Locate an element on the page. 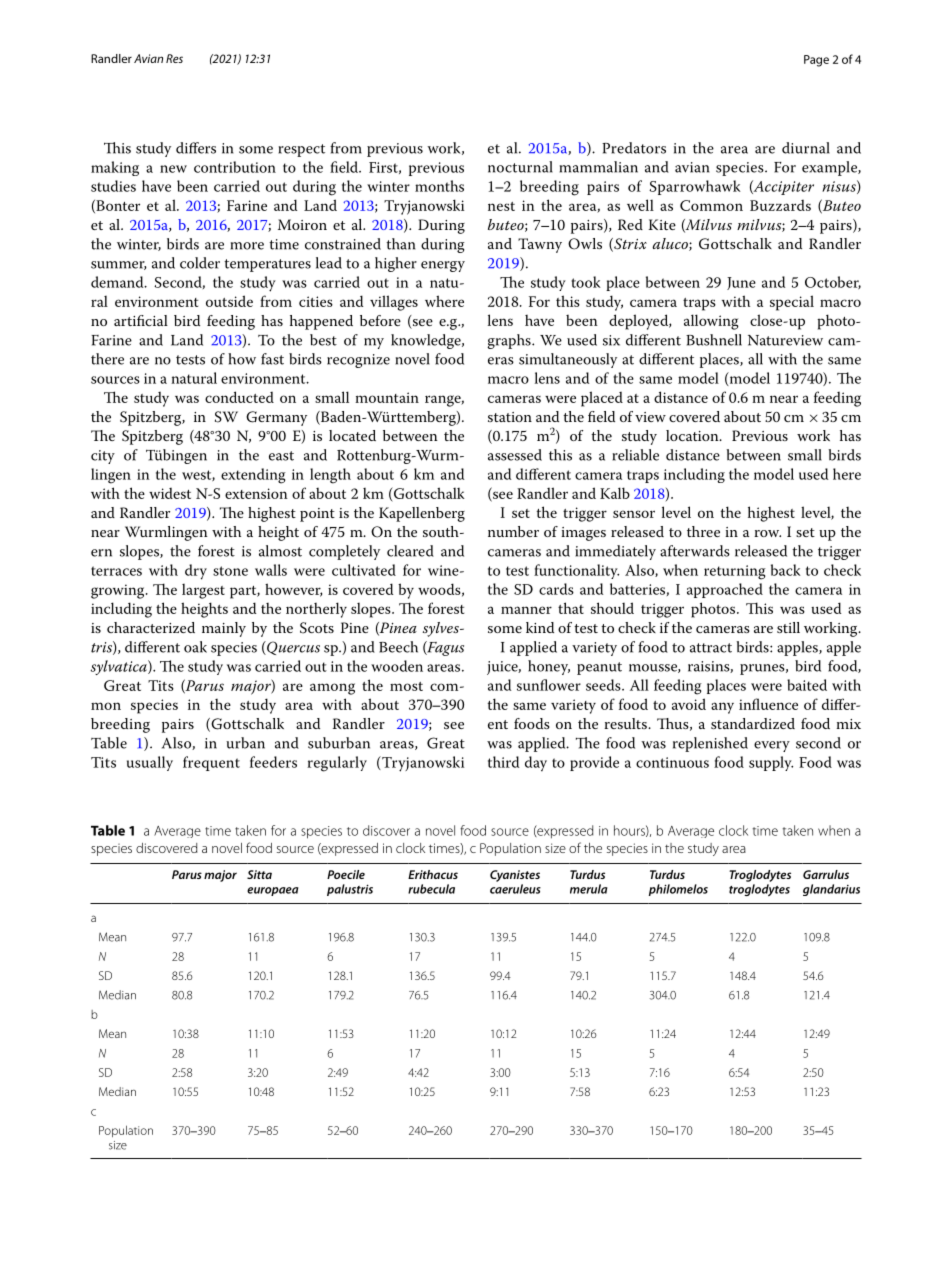 The height and width of the page is (1265, 952). Page is located at coordinates (816, 61).
